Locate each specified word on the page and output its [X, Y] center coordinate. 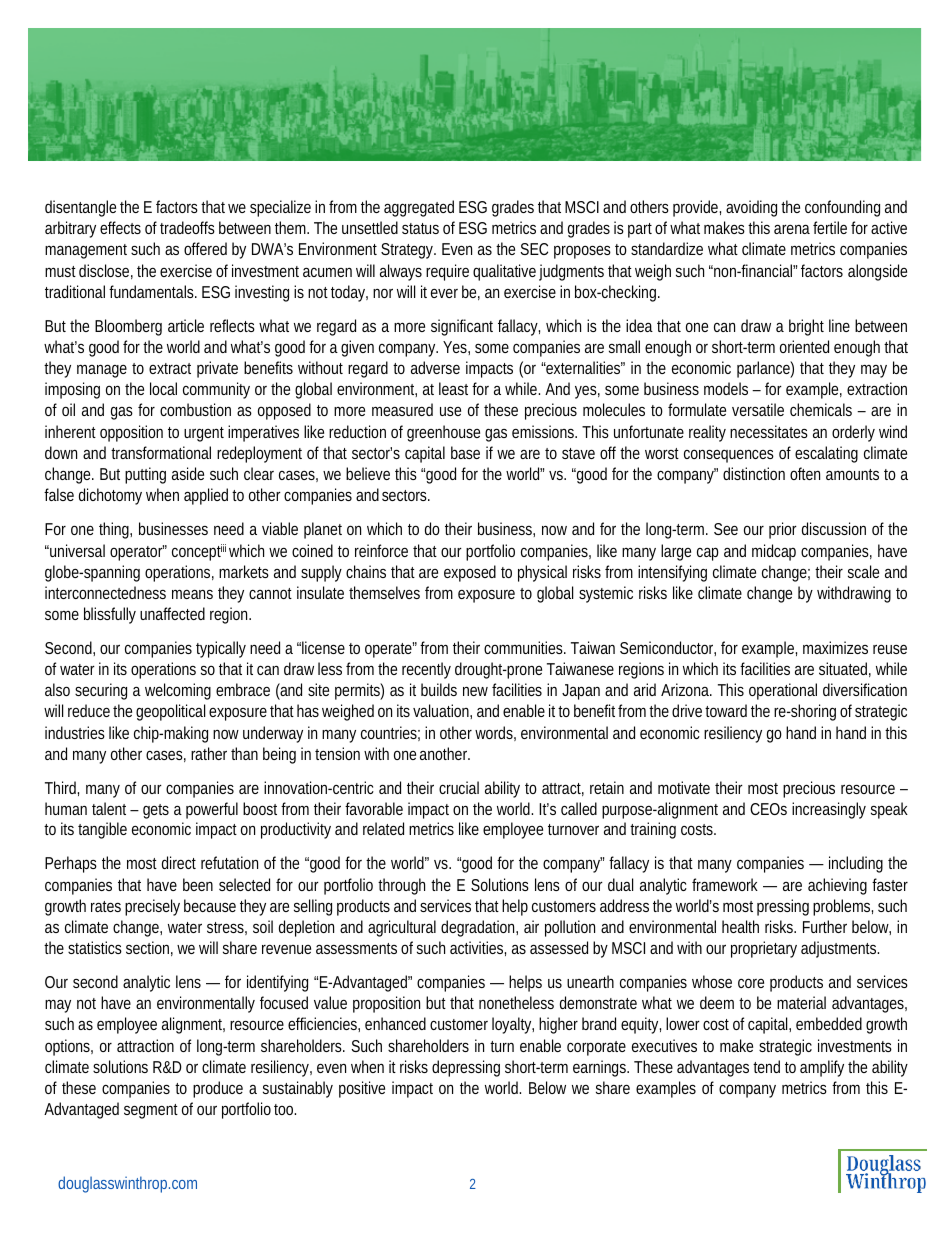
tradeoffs [187, 227]
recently [426, 670]
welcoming [178, 691]
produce [218, 1089]
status [420, 228]
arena [792, 229]
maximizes [835, 647]
